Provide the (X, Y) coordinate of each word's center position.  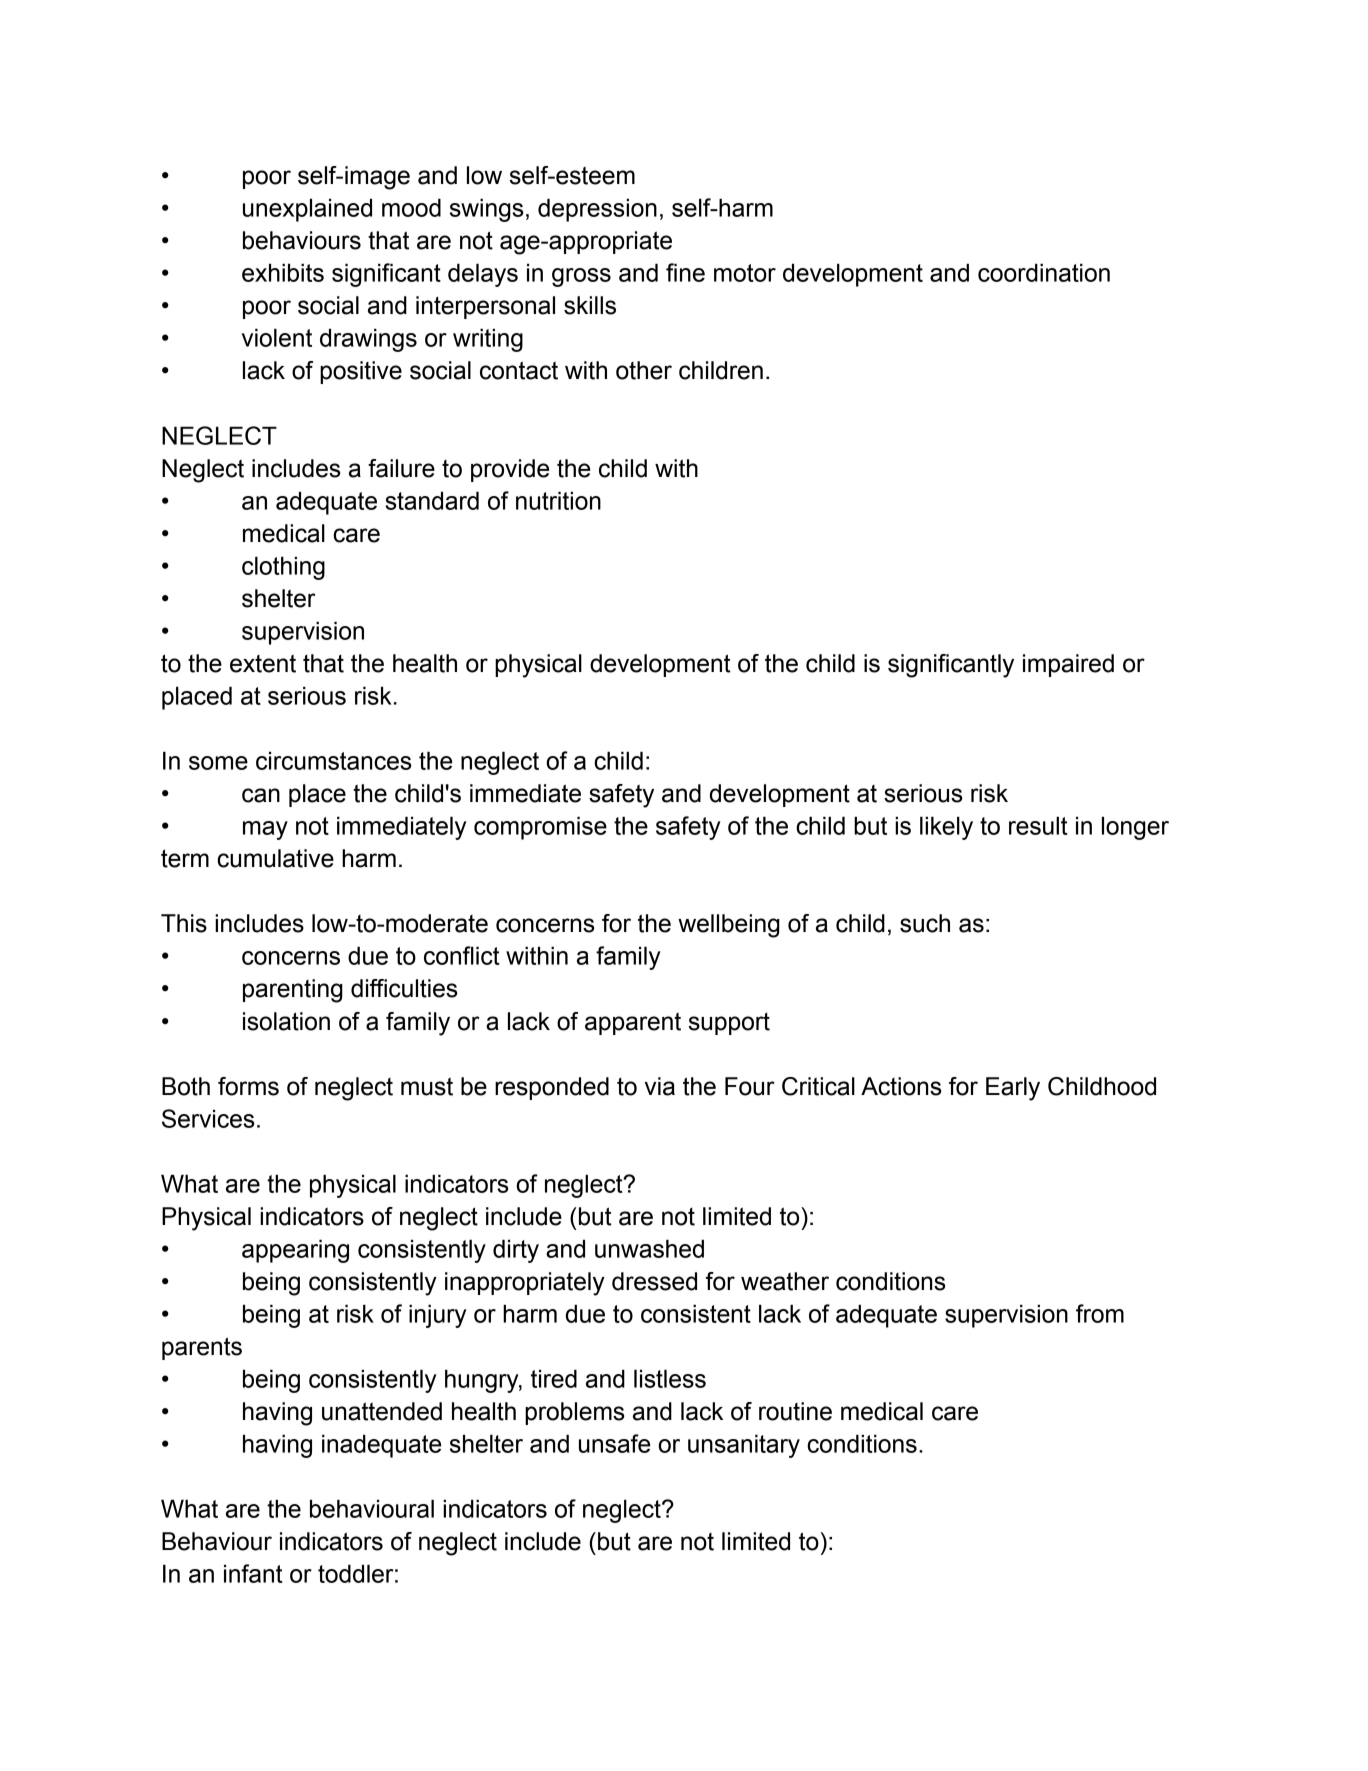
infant (253, 1573)
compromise (540, 828)
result (1038, 825)
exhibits (283, 272)
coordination (1044, 272)
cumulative (275, 858)
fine (685, 272)
